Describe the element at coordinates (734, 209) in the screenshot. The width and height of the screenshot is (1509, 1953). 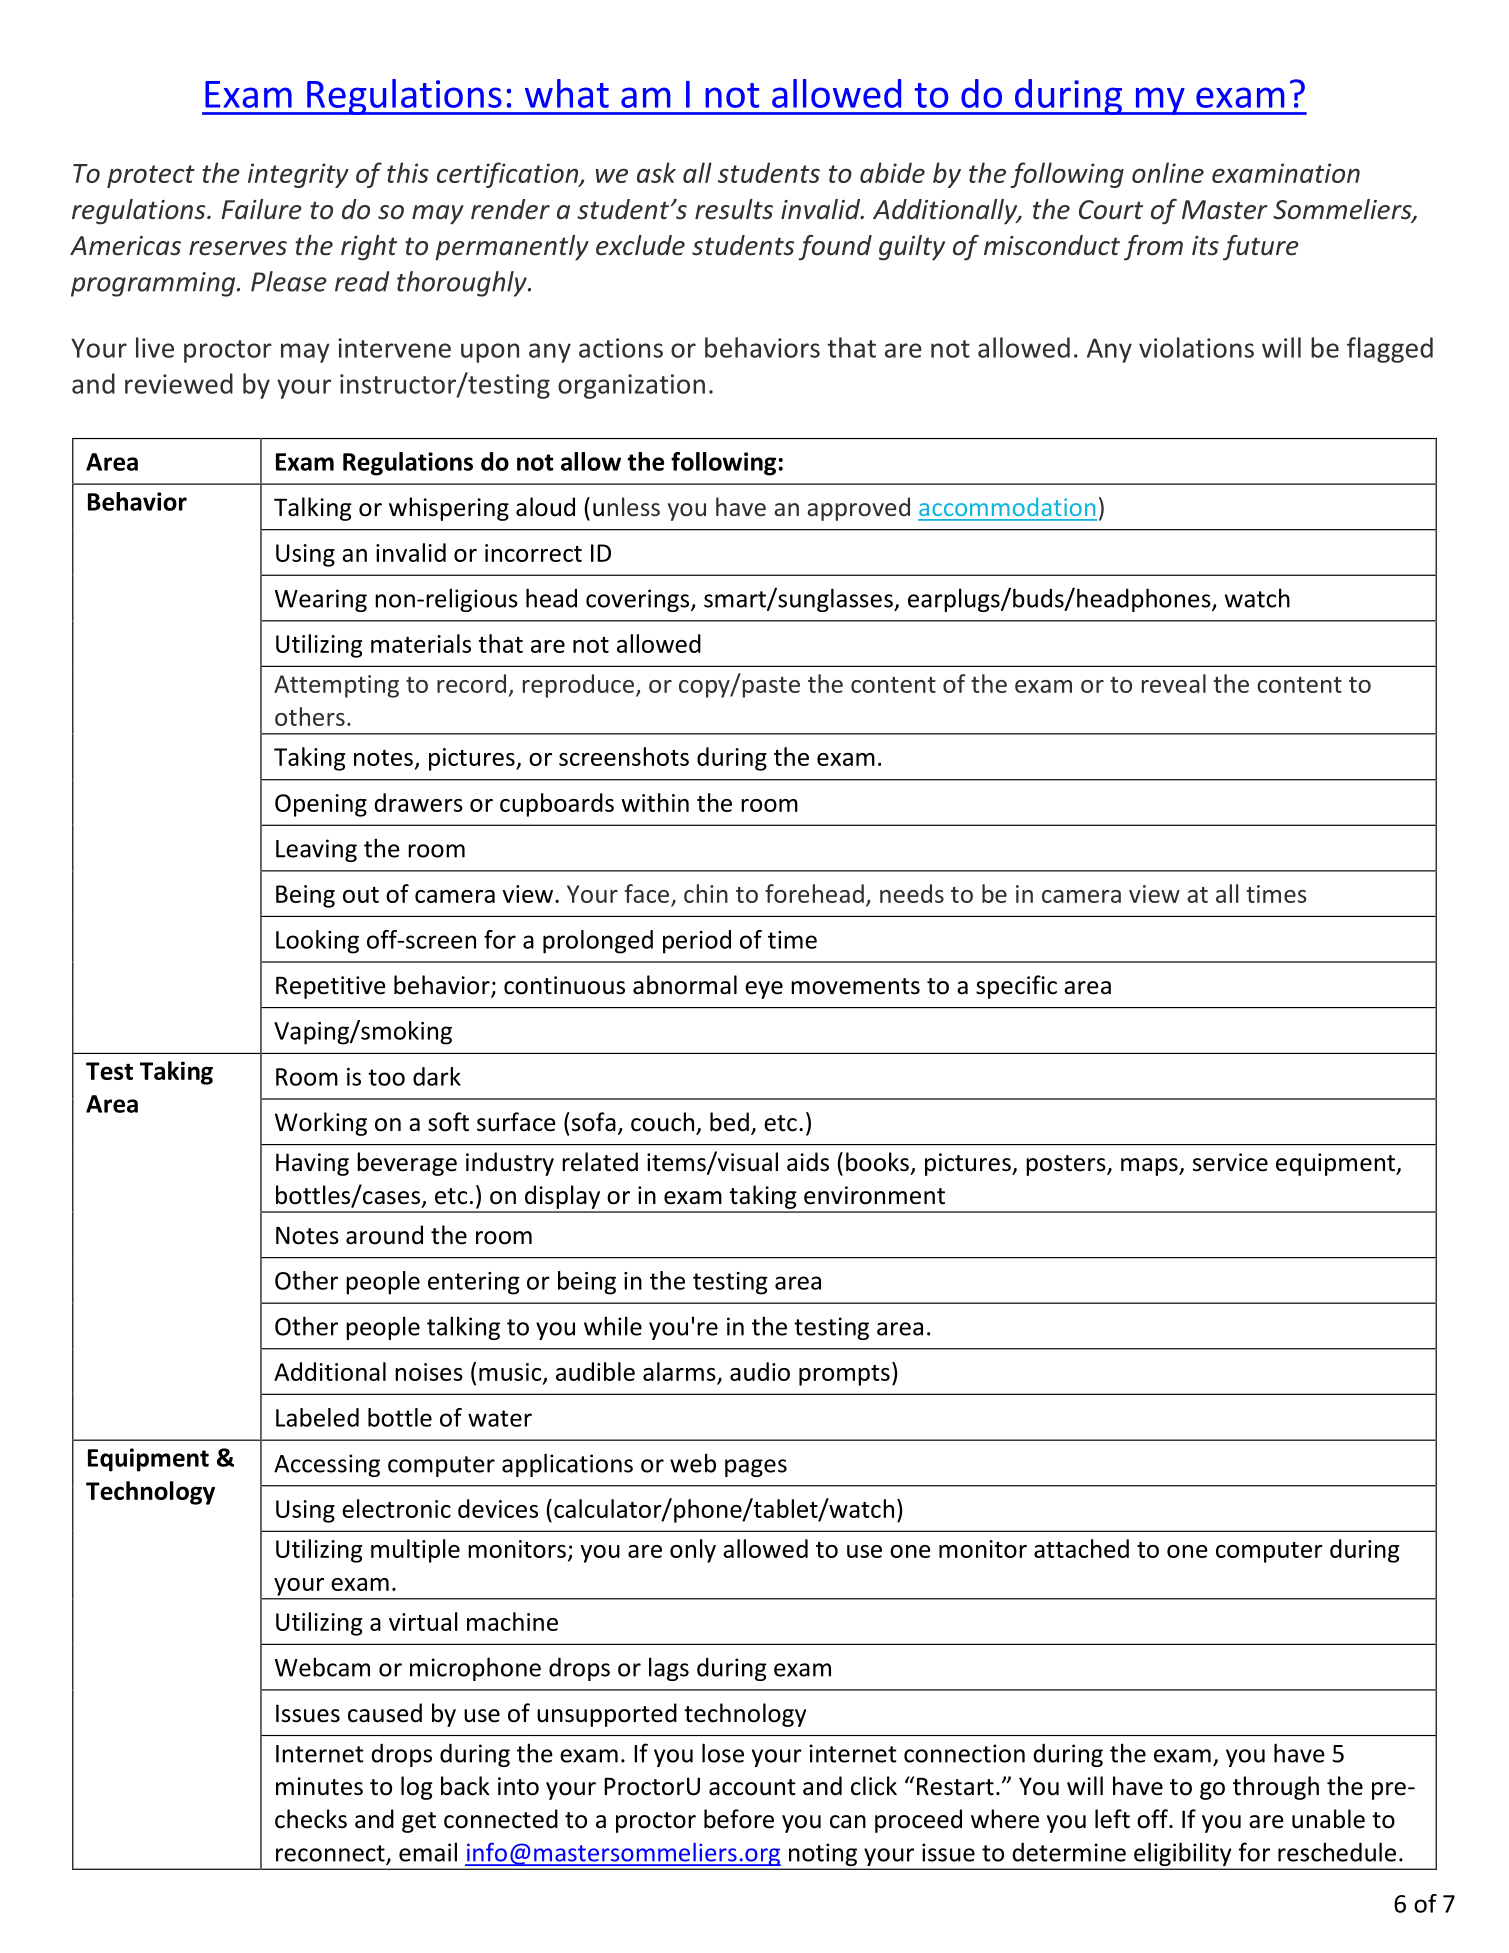
I see `results` at that location.
